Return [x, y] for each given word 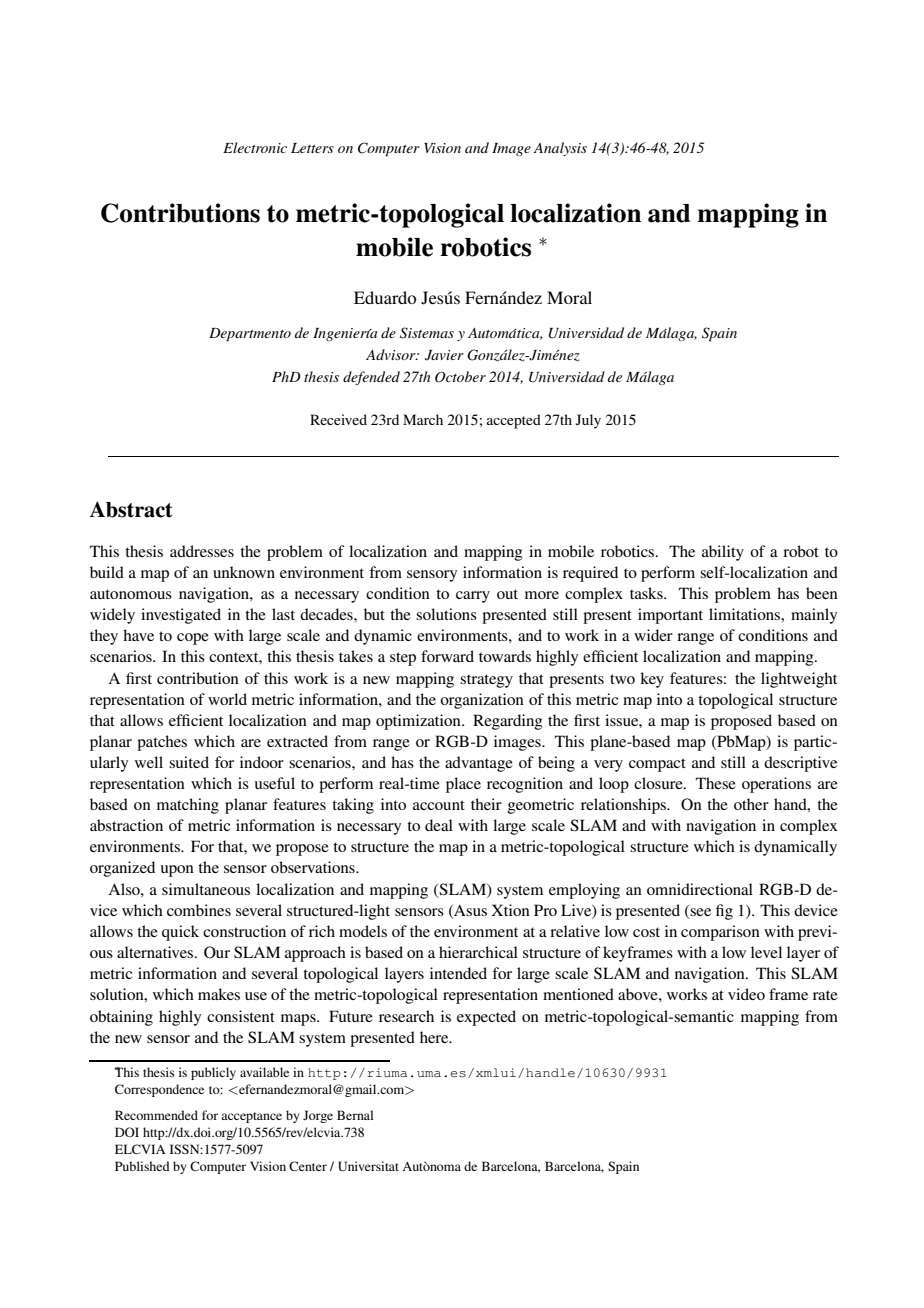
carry [473, 597]
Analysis [560, 149]
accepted [514, 421]
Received [338, 419]
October [460, 377]
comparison [720, 933]
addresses [202, 551]
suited [189, 762]
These [716, 783]
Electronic [255, 147]
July [588, 421]
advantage [479, 764]
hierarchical [478, 952]
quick [180, 933]
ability [723, 553]
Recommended [156, 1115]
